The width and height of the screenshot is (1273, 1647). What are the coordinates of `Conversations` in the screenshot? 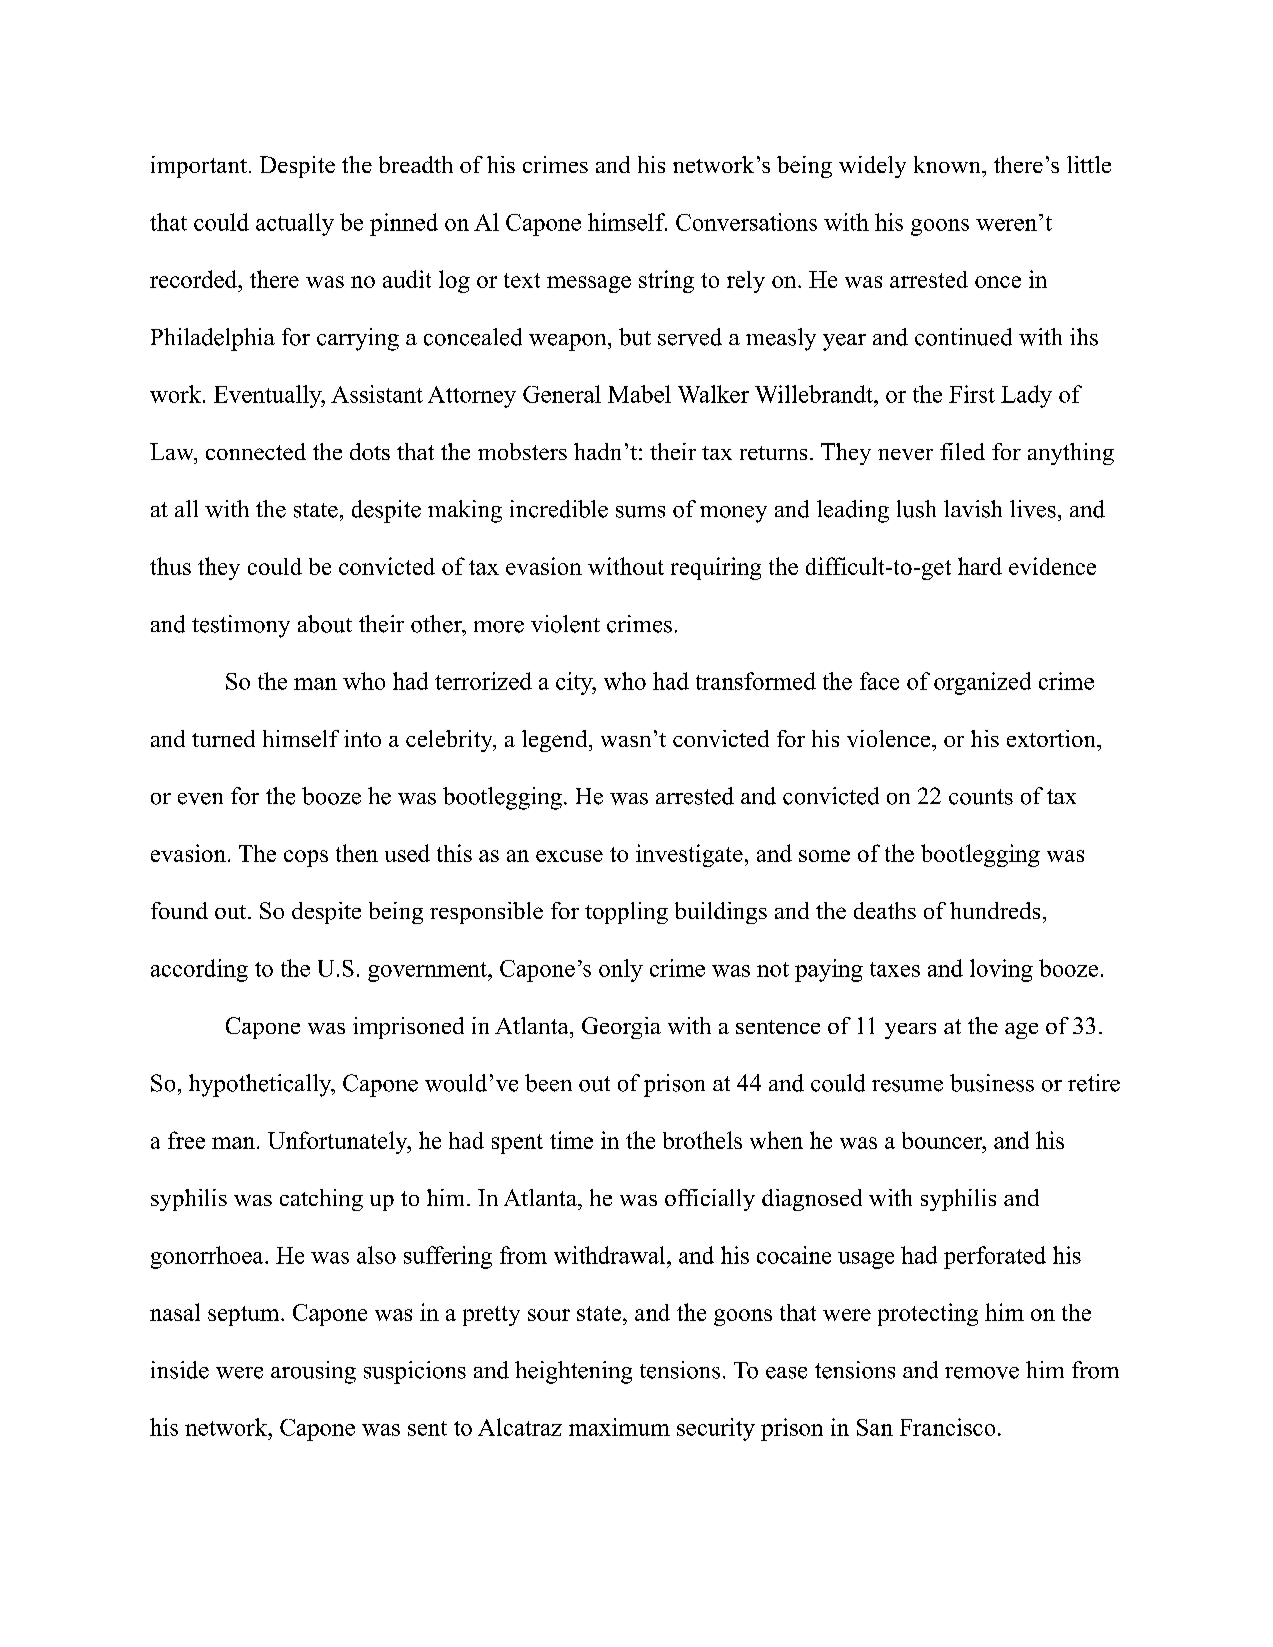 It's located at (746, 222).
